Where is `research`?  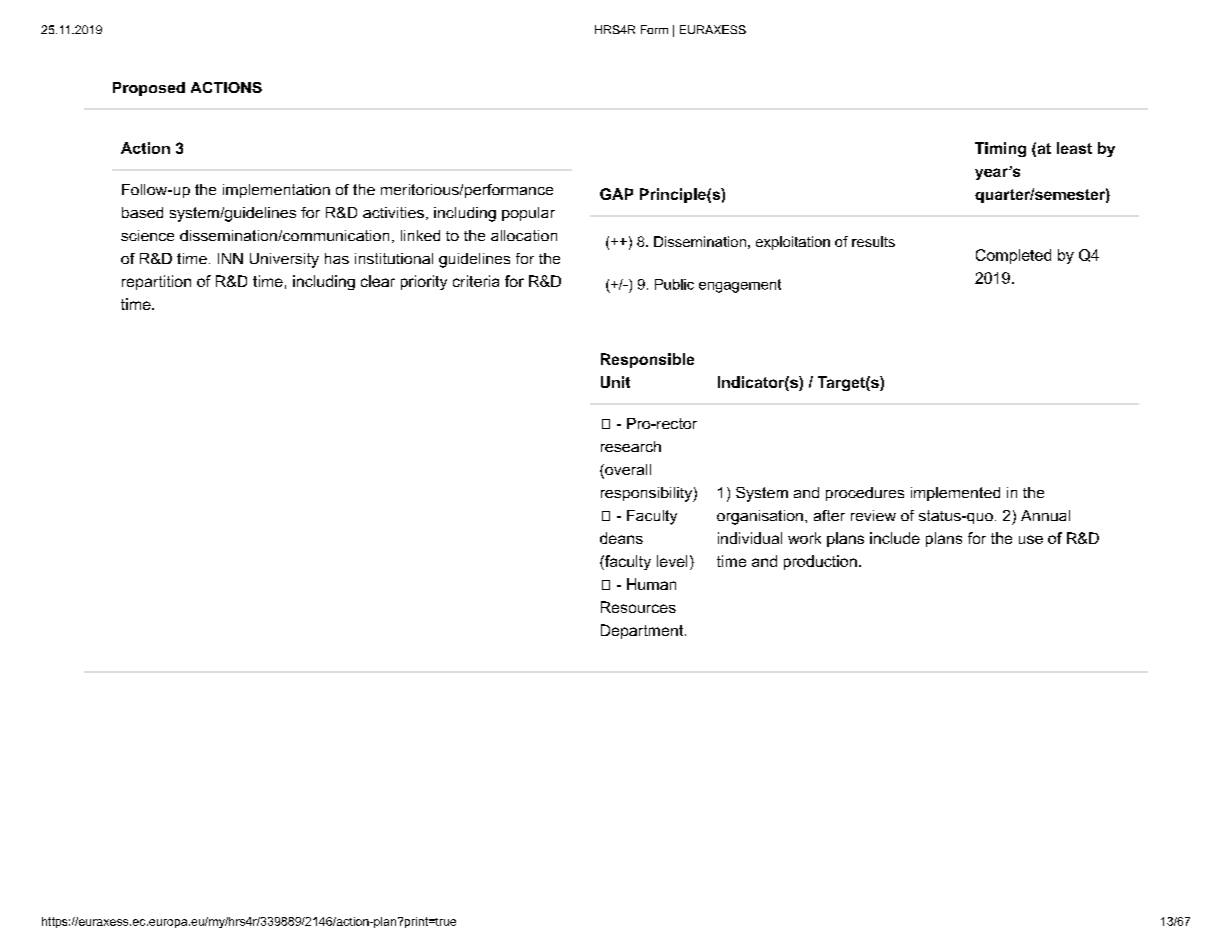 research is located at coordinates (631, 446).
